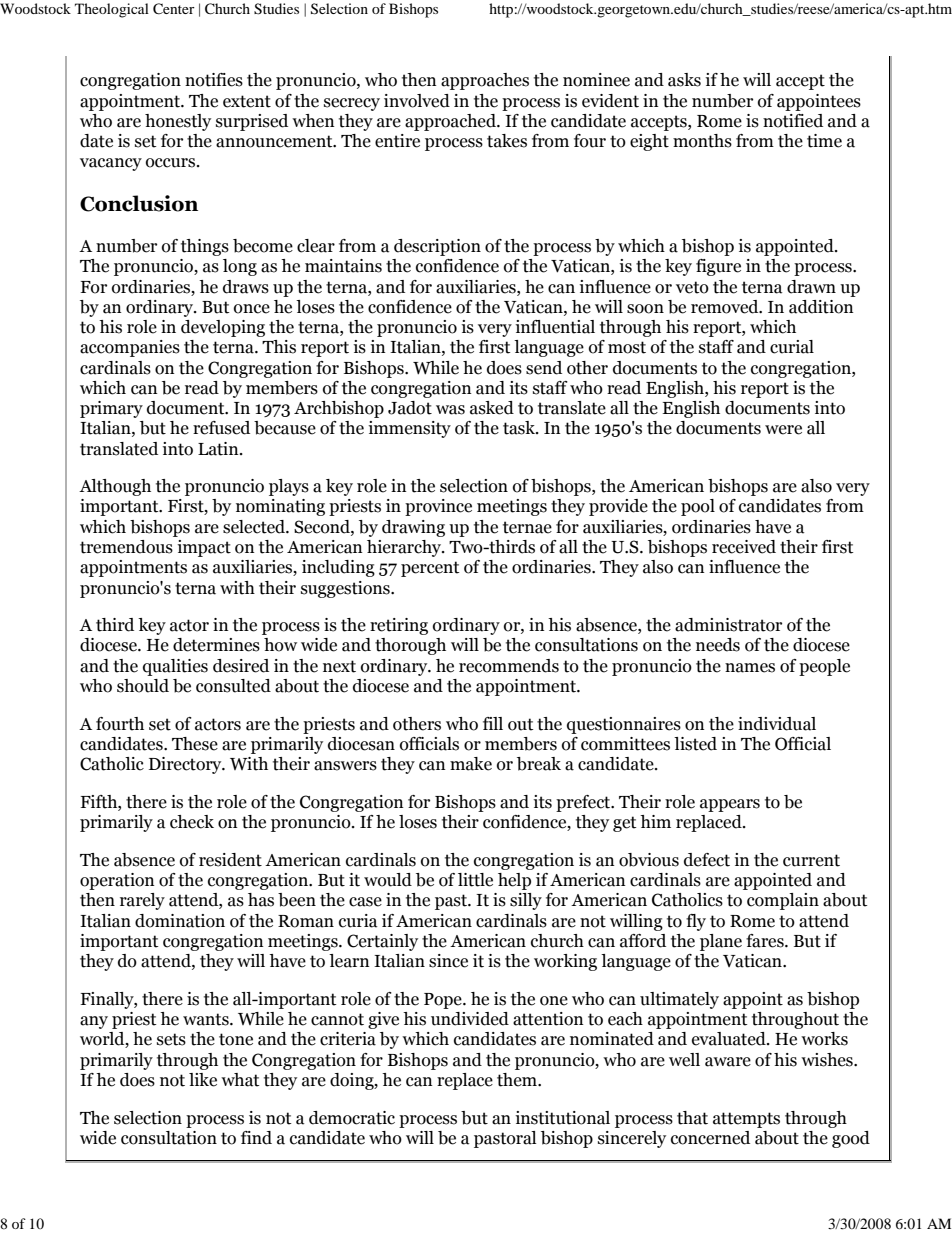 The height and width of the screenshot is (1233, 952). What do you see at coordinates (430, 569) in the screenshot?
I see `percent` at bounding box center [430, 569].
